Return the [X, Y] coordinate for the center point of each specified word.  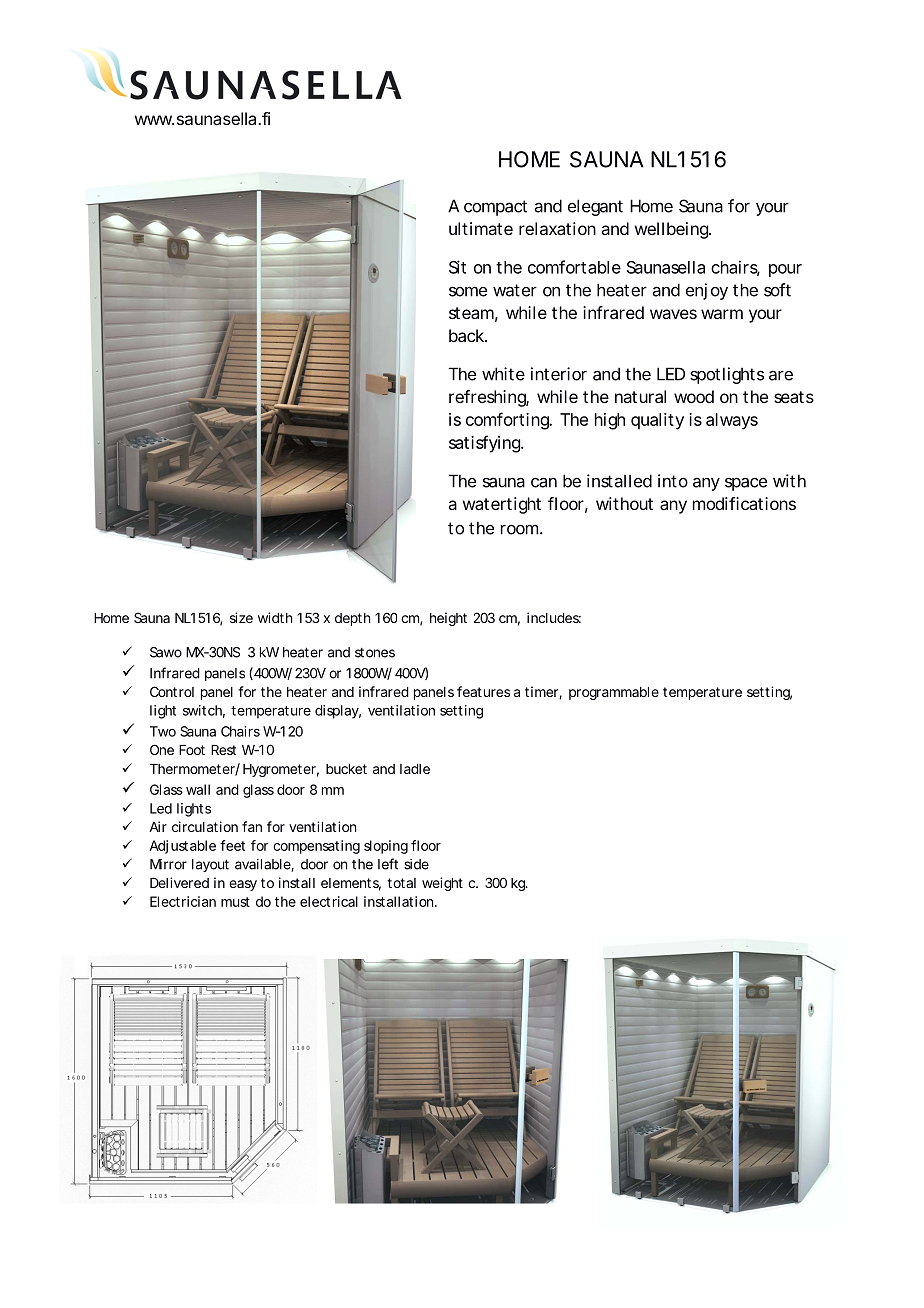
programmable [614, 693]
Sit [457, 267]
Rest [223, 750]
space [746, 484]
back [467, 335]
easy [243, 885]
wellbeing [672, 230]
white [503, 374]
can [544, 482]
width [275, 617]
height [448, 619]
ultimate [481, 228]
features [483, 691]
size [241, 617]
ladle [415, 769]
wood [694, 396]
